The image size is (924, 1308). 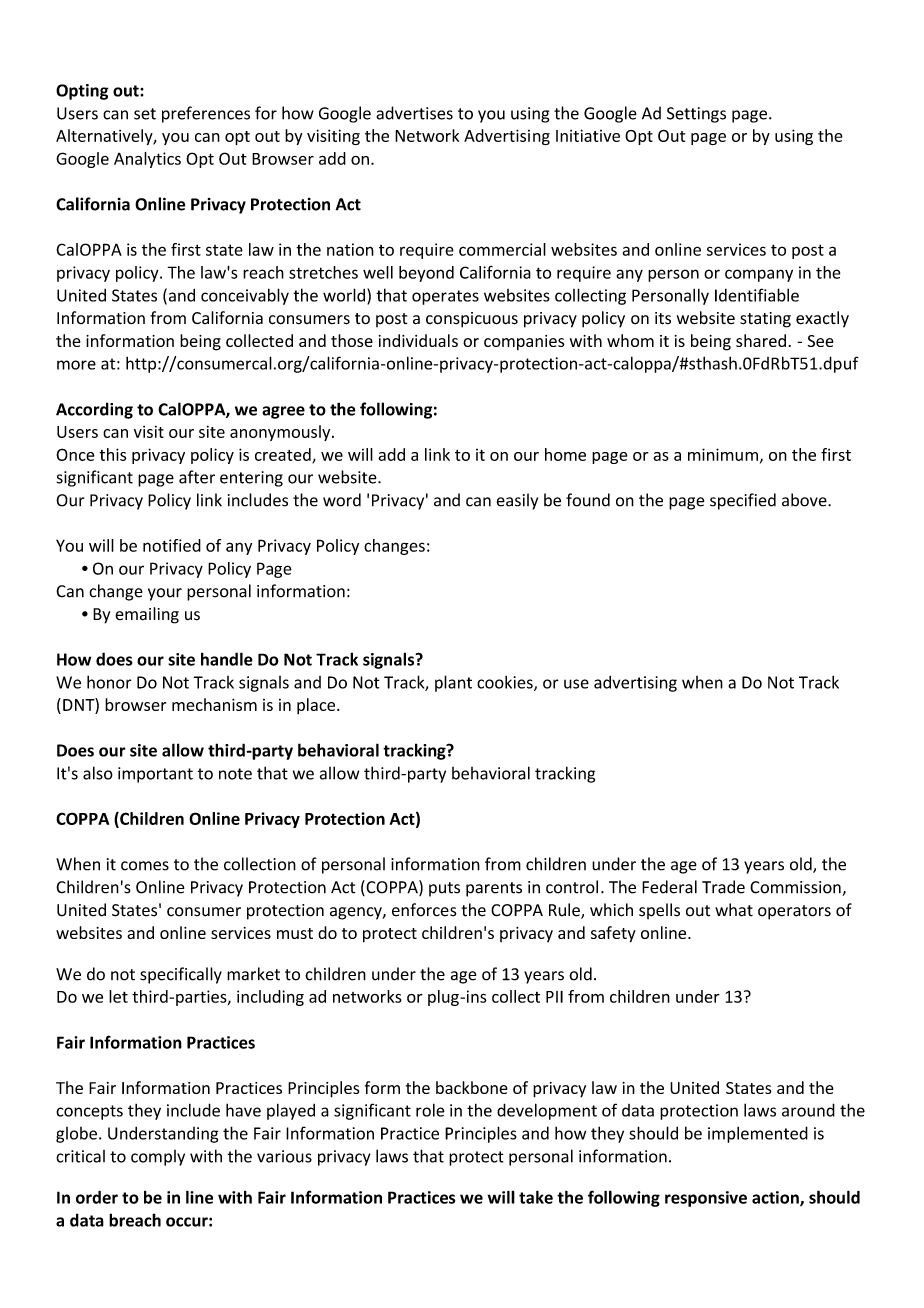 I want to click on implemented, so click(x=758, y=1134).
